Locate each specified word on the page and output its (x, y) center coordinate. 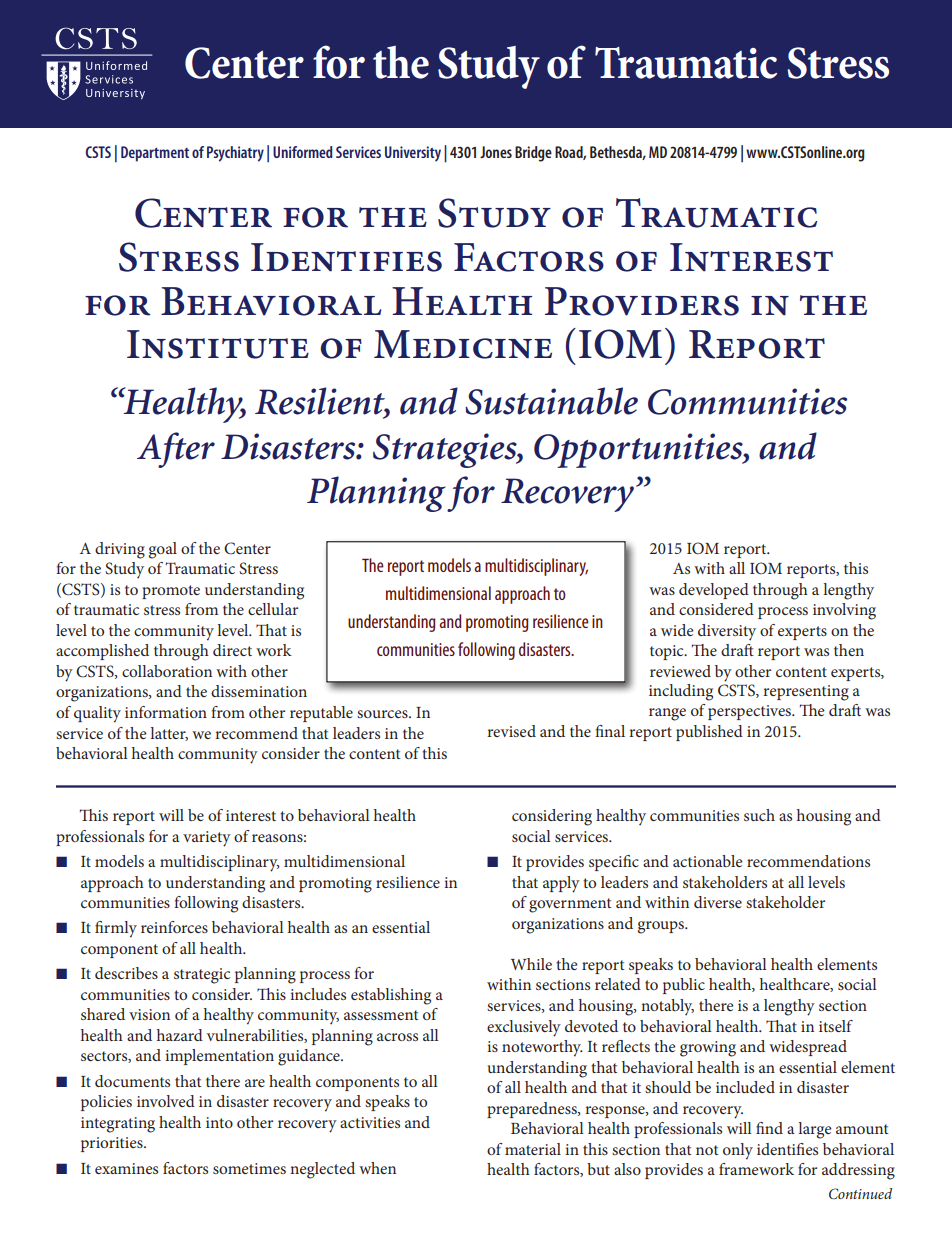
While (531, 964)
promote (171, 592)
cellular (273, 609)
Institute (218, 344)
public (684, 986)
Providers (642, 301)
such (759, 815)
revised (511, 731)
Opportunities (639, 450)
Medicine (463, 344)
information (166, 712)
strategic (202, 976)
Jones (496, 152)
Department (155, 154)
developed (714, 591)
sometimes (249, 1168)
